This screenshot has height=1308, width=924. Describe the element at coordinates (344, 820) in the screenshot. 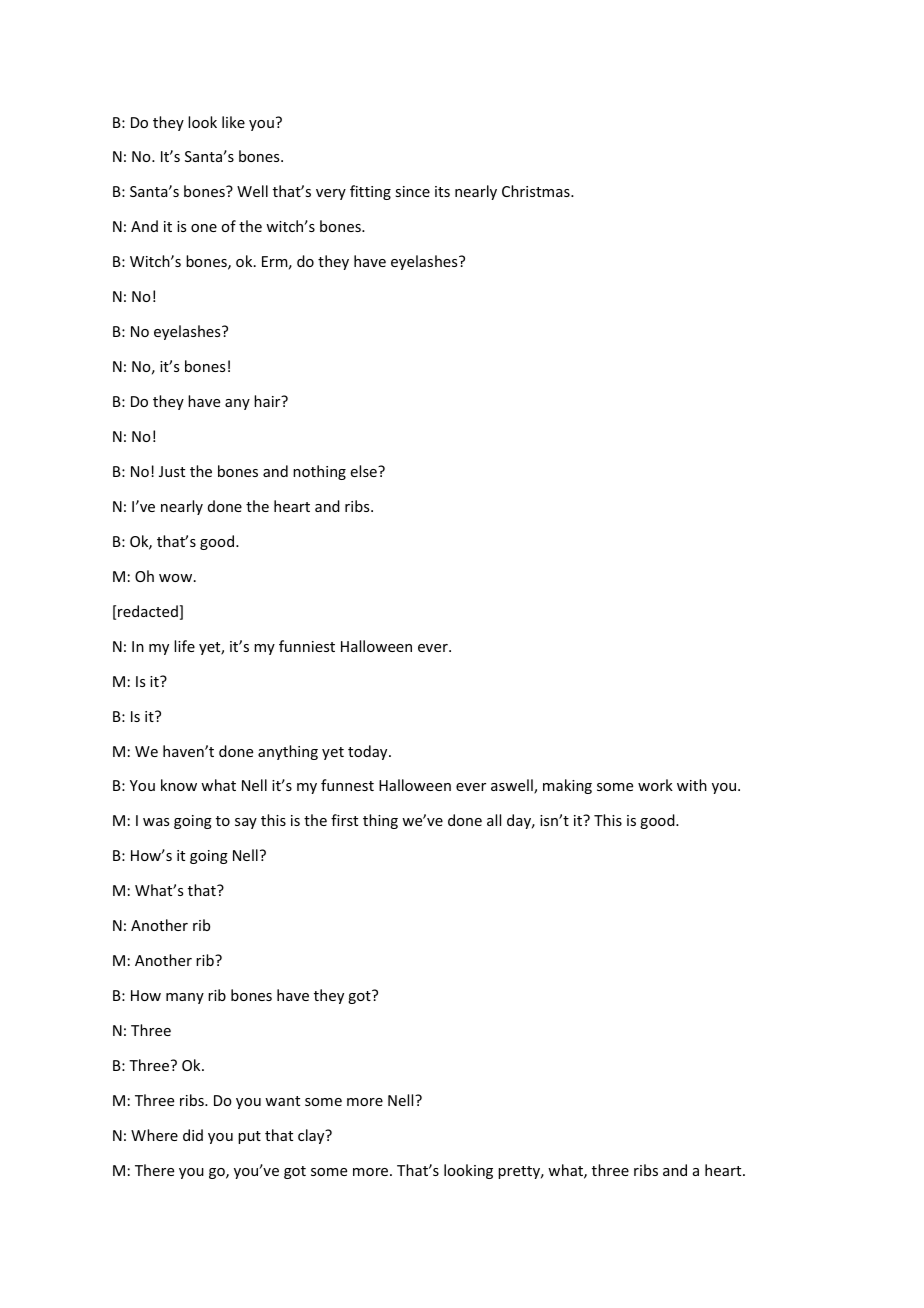

I see `first` at that location.
